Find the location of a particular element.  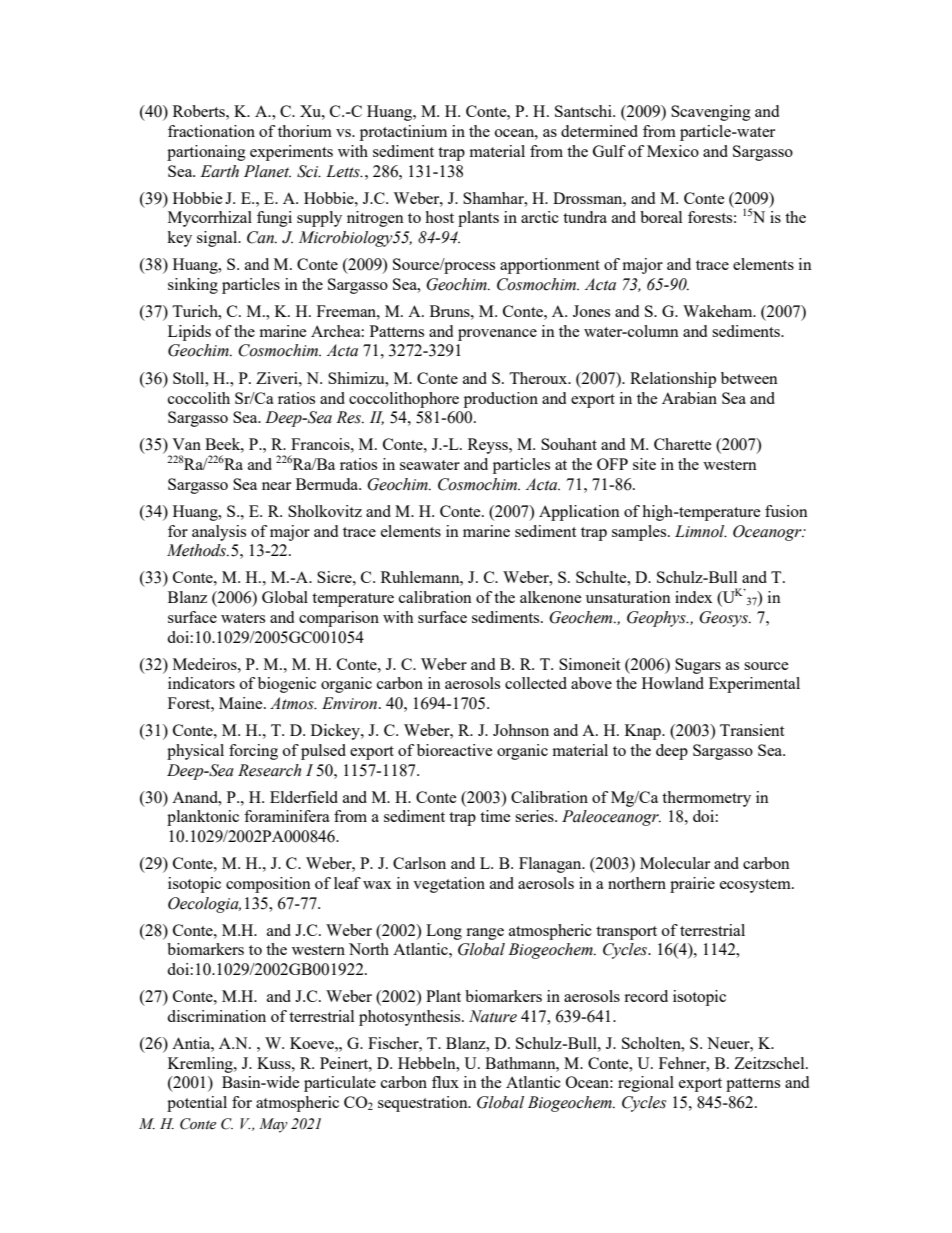

host is located at coordinates (439, 217).
